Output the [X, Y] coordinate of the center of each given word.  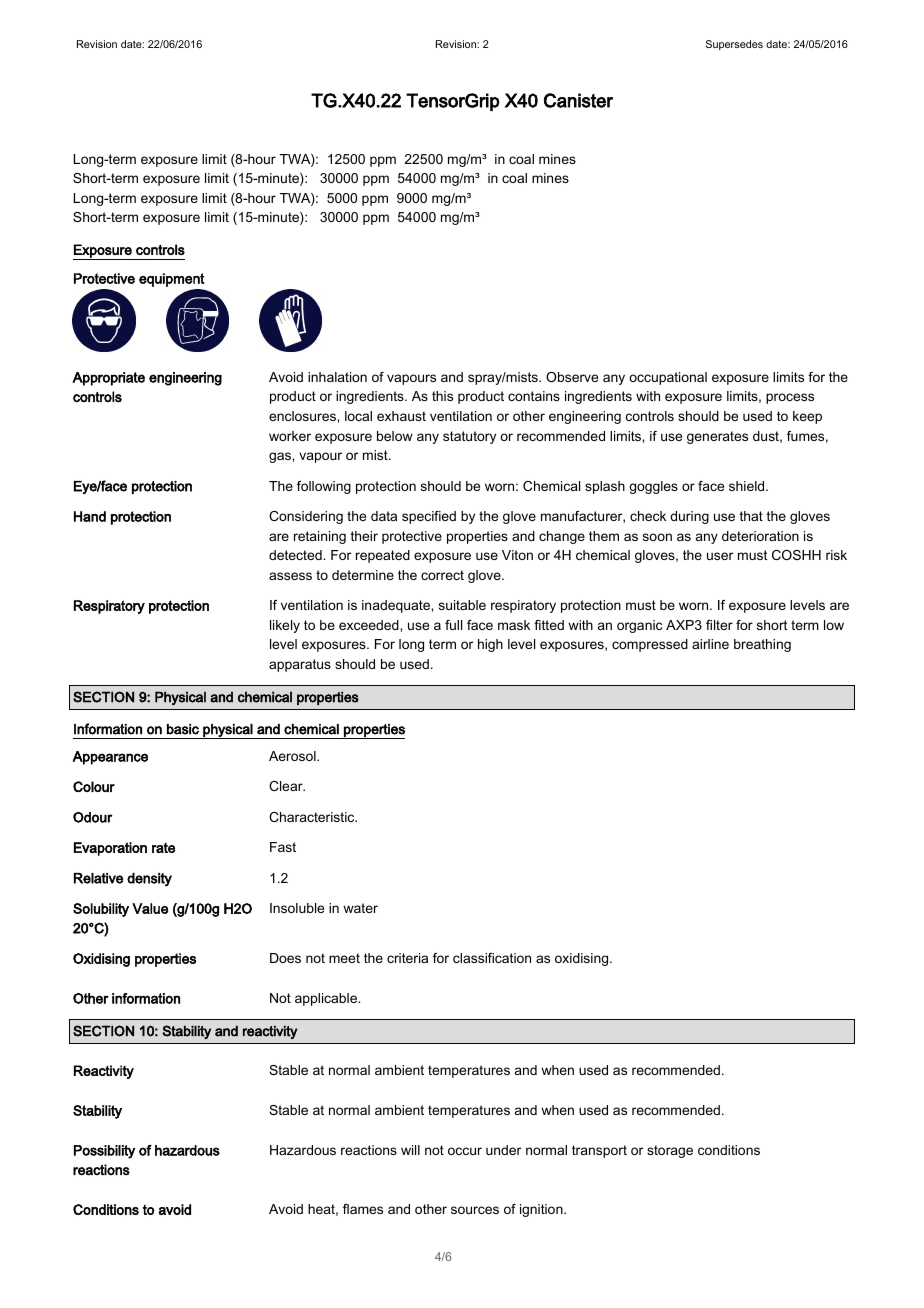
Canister [578, 100]
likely [285, 626]
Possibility [104, 1152]
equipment [172, 280]
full [453, 625]
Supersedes [734, 45]
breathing [762, 645]
